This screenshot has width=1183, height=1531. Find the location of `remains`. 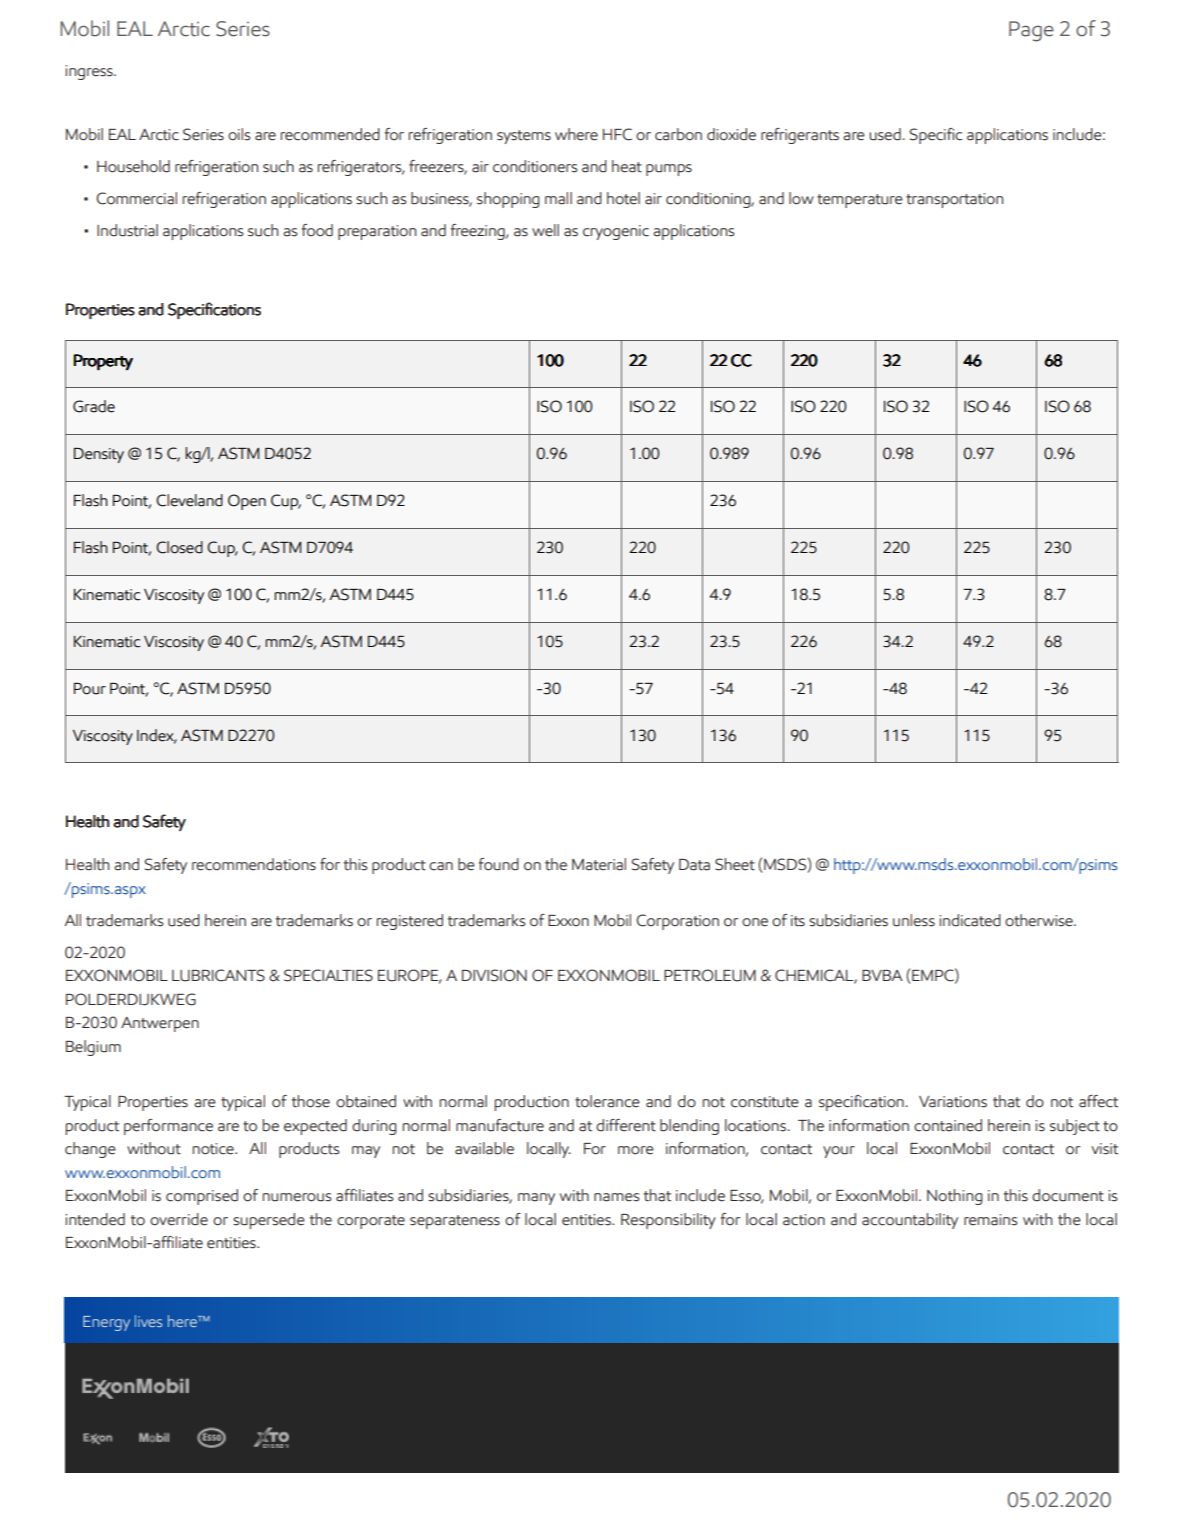

remains is located at coordinates (990, 1220).
